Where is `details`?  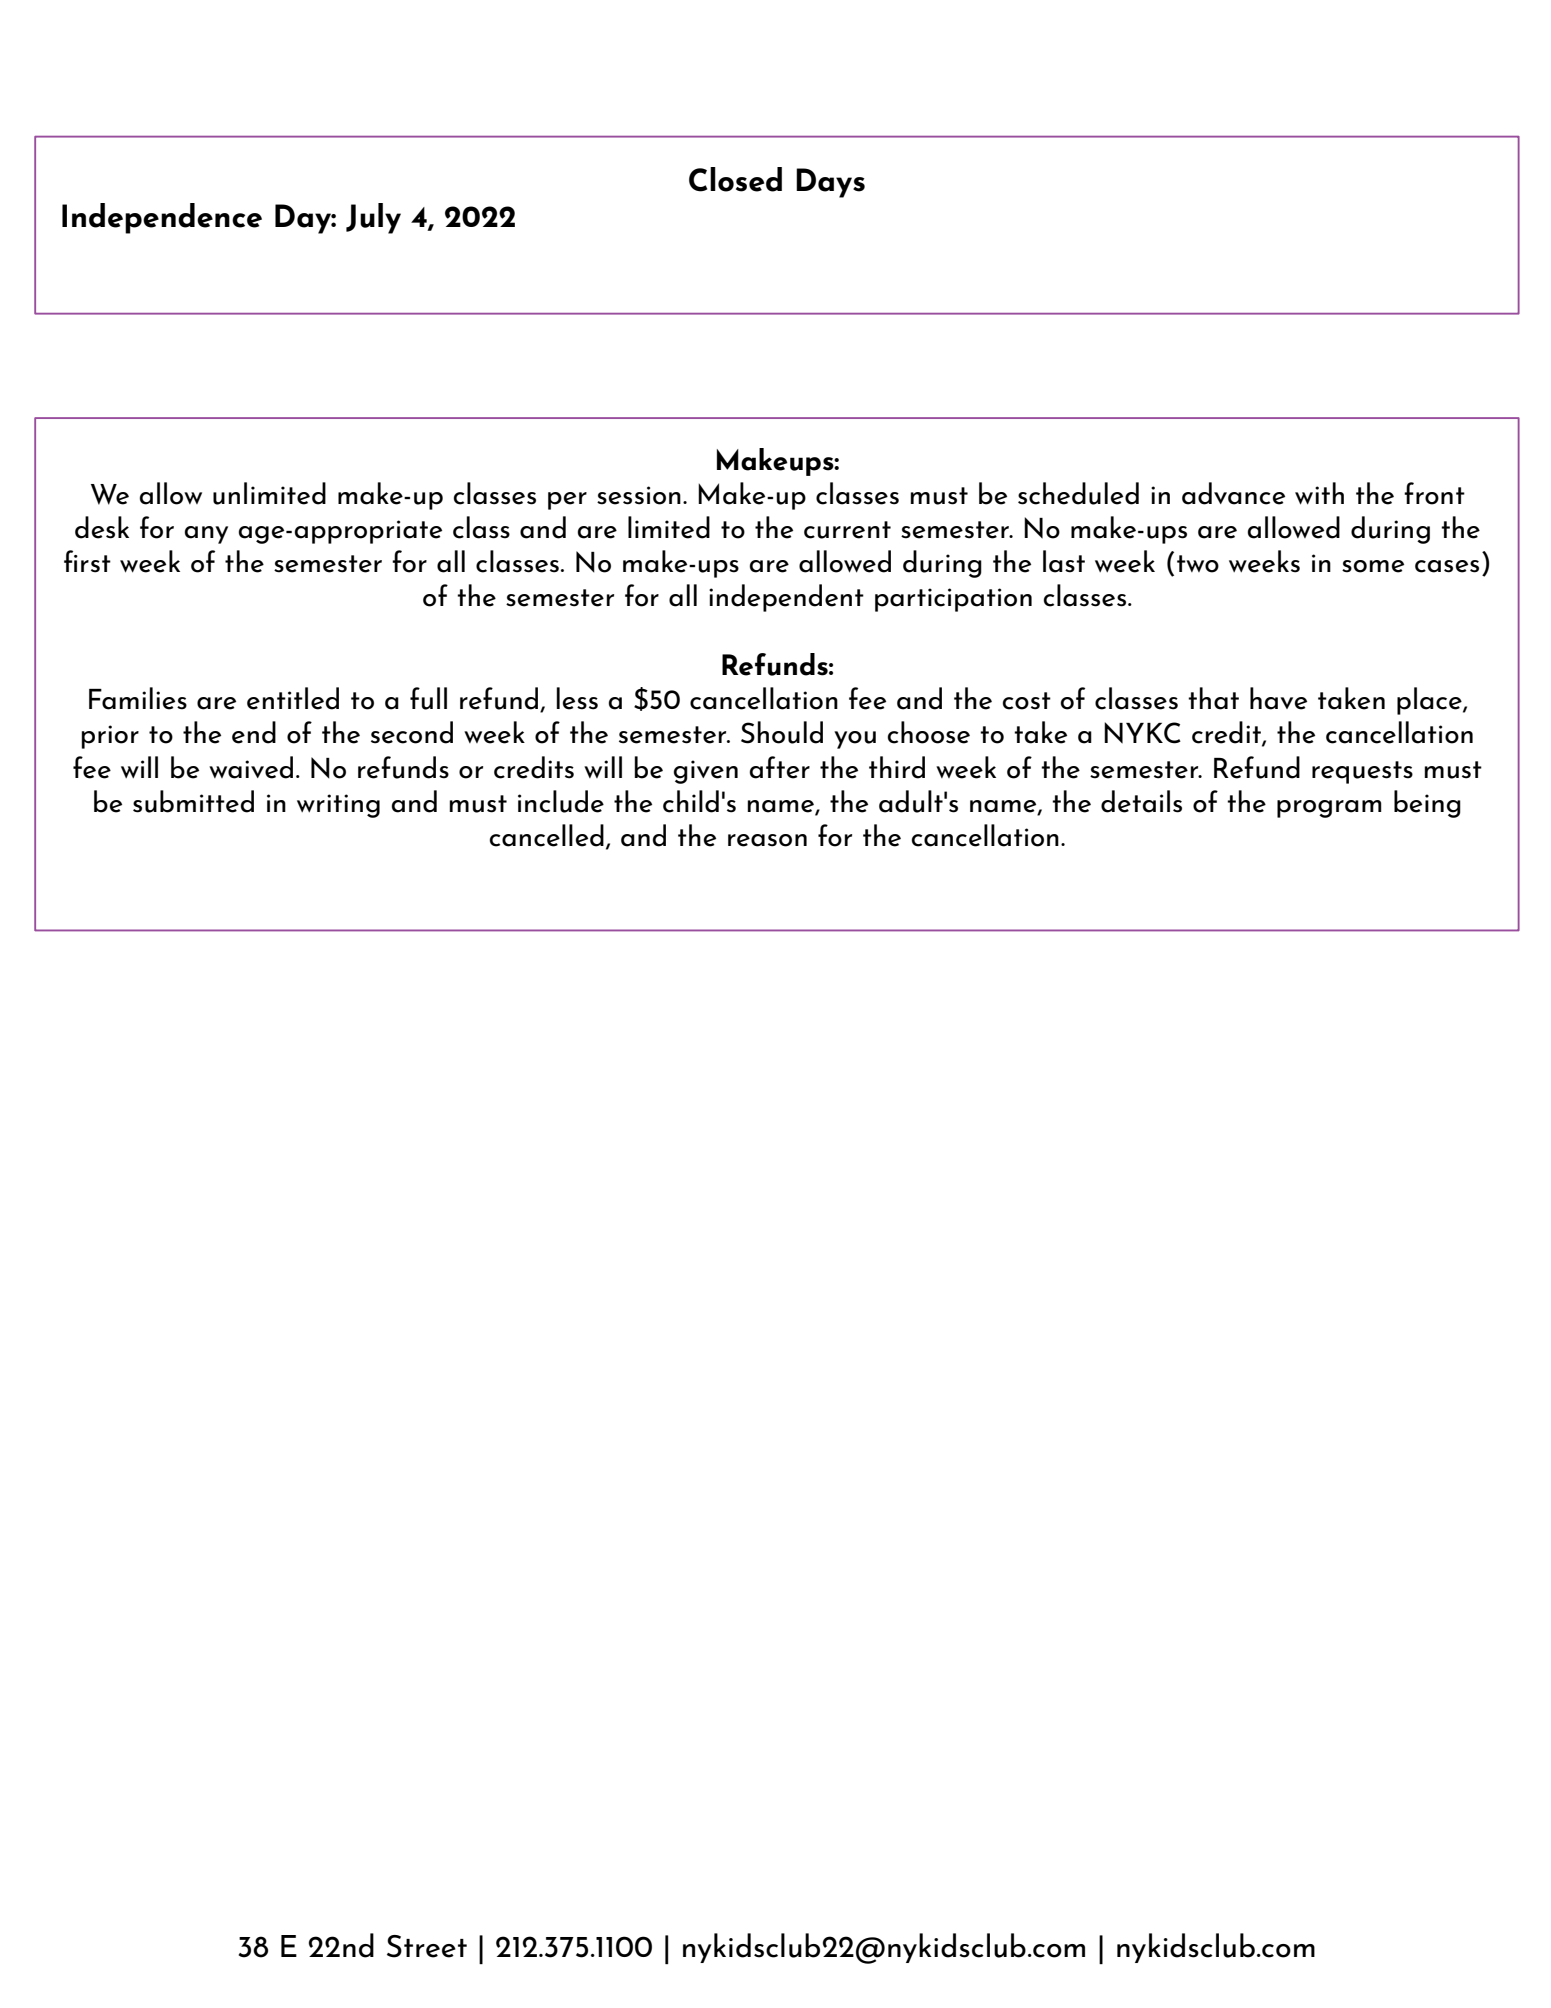
details is located at coordinates (1141, 801).
